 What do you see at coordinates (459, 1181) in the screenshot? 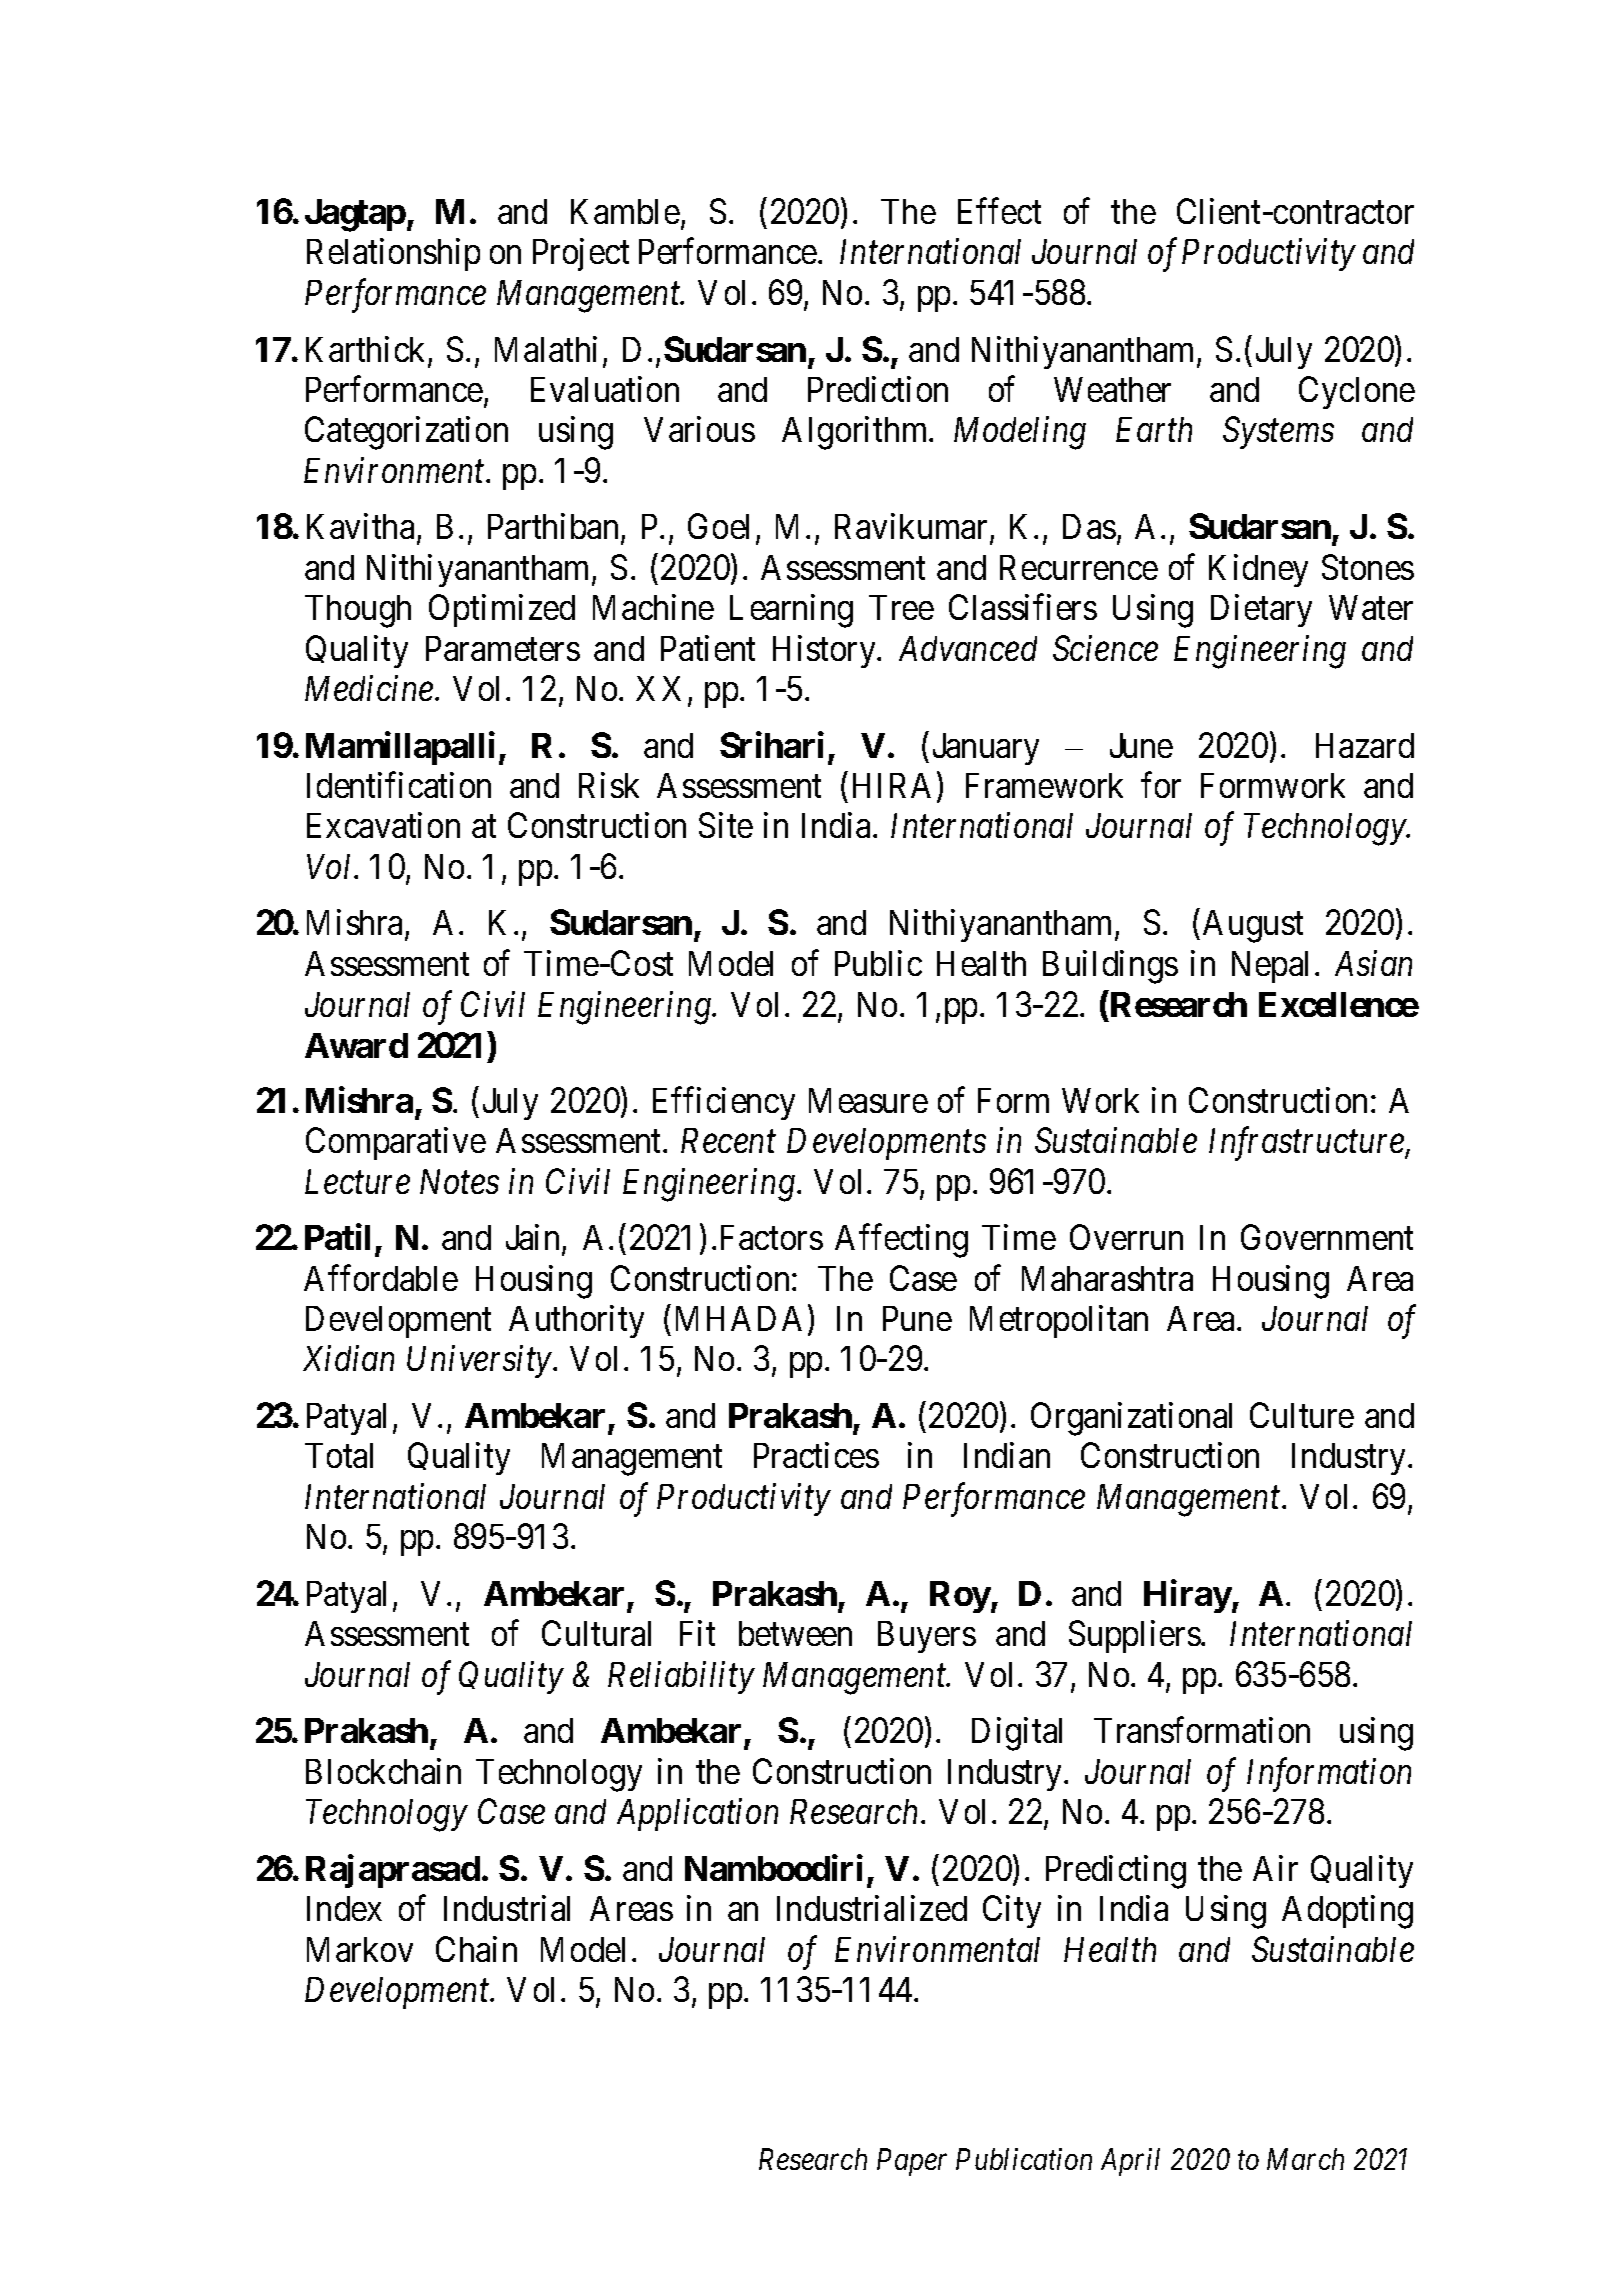
I see `Notes` at bounding box center [459, 1181].
